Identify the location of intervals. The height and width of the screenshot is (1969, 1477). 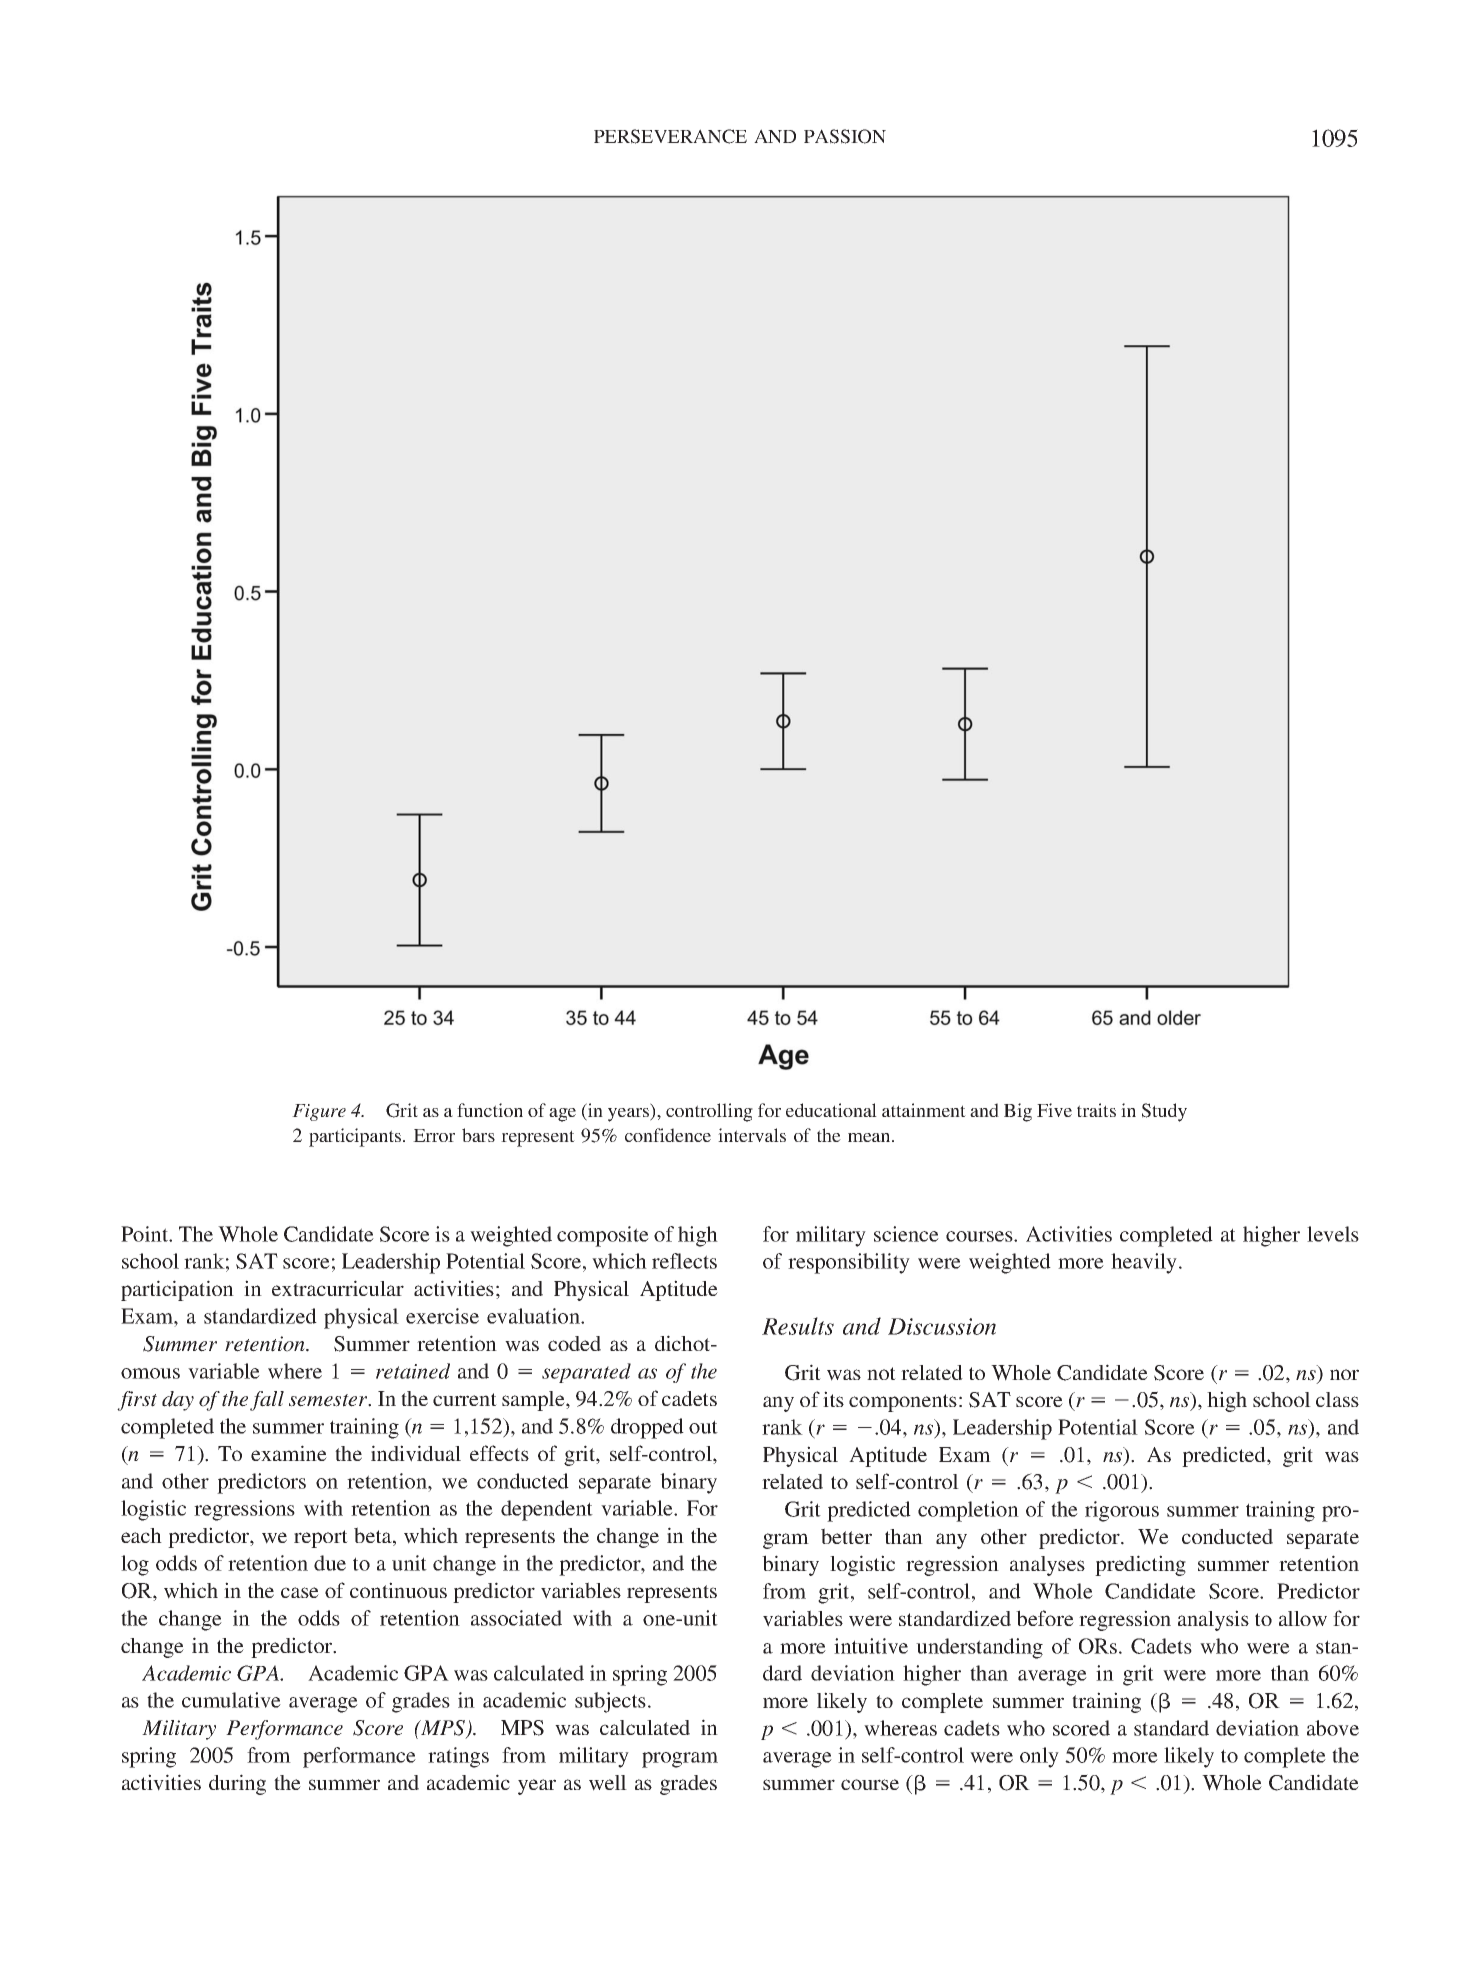
(752, 1135).
